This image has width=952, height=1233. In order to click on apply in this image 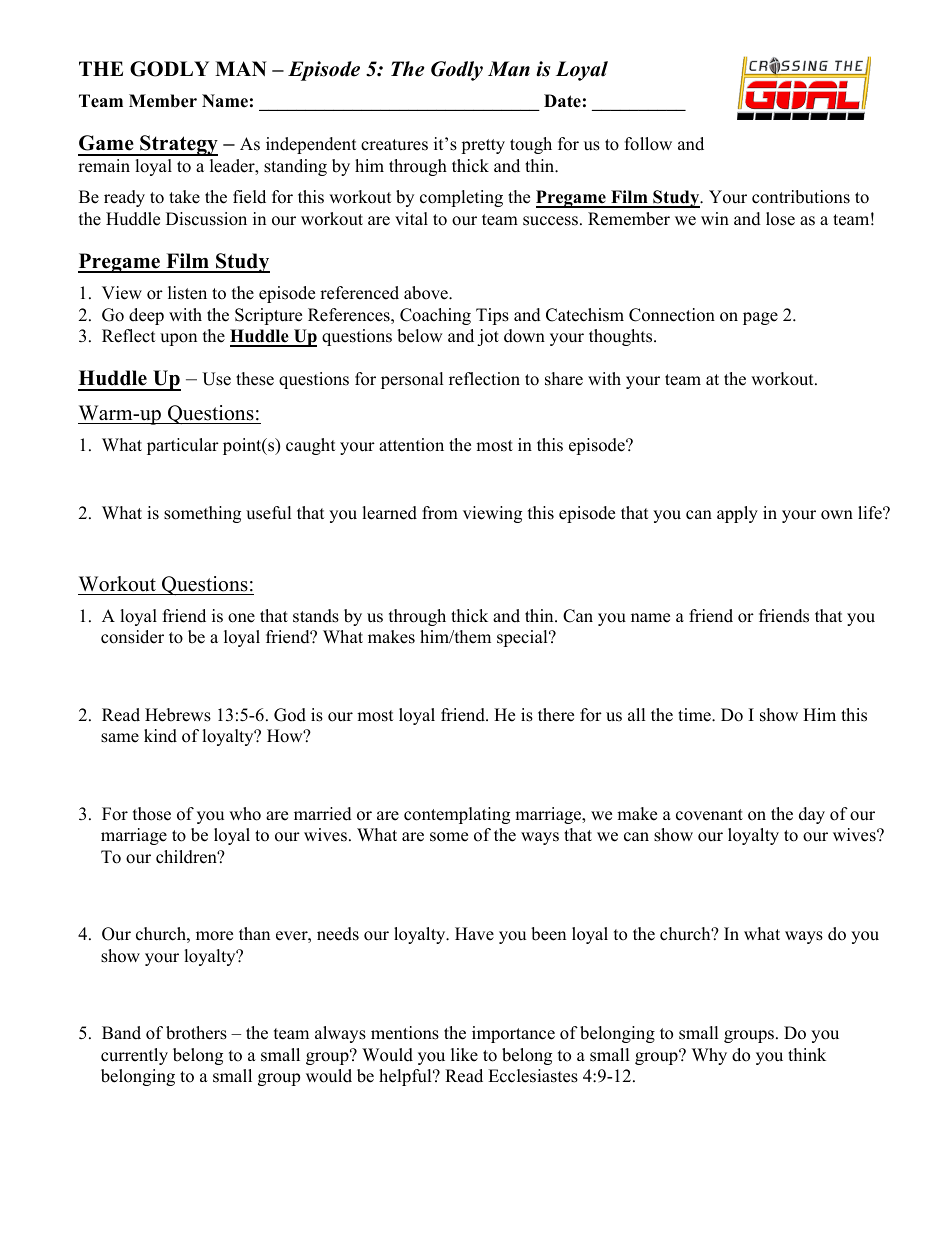, I will do `click(737, 514)`.
